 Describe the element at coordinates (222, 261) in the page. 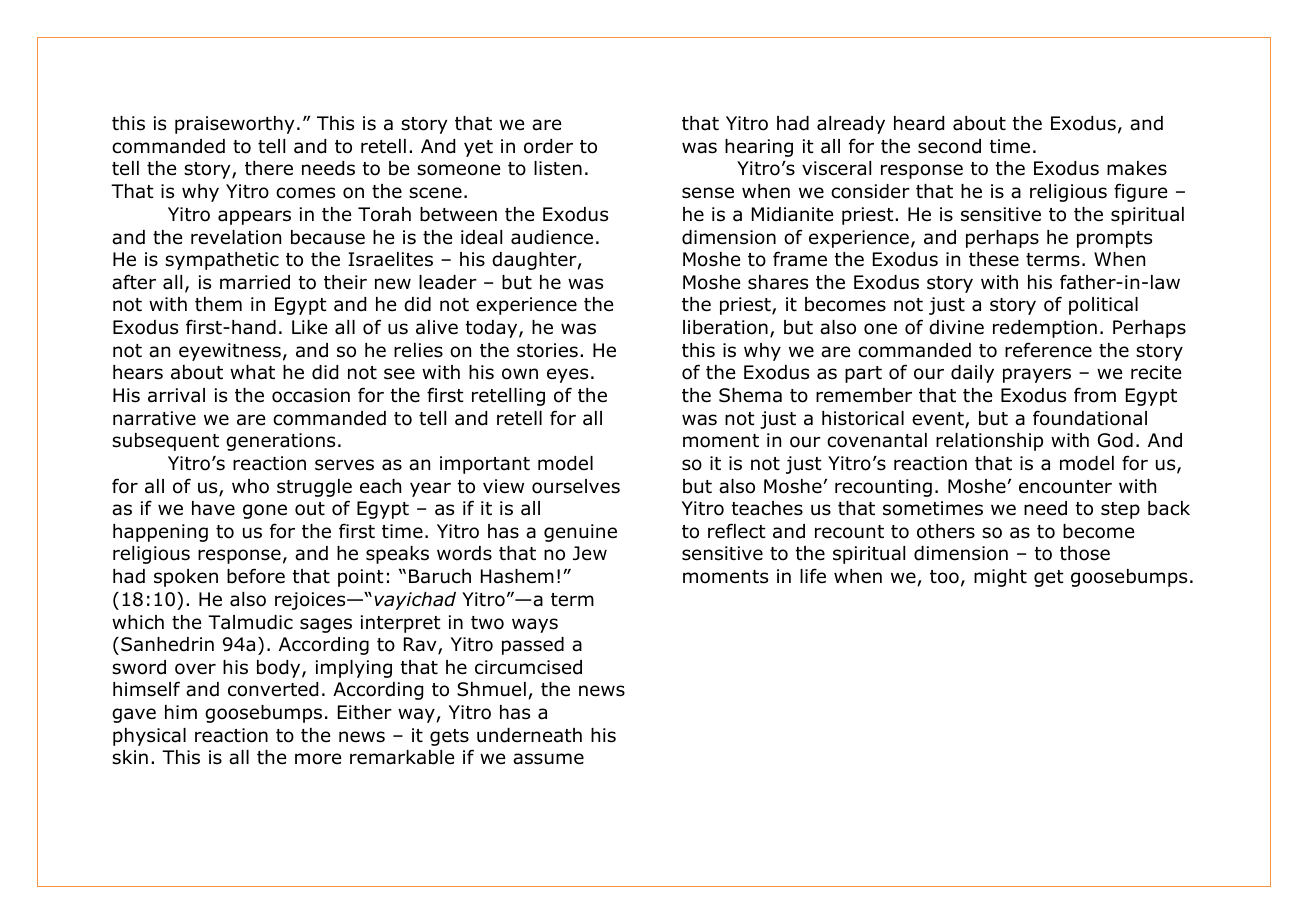

I see `sympathetic` at that location.
